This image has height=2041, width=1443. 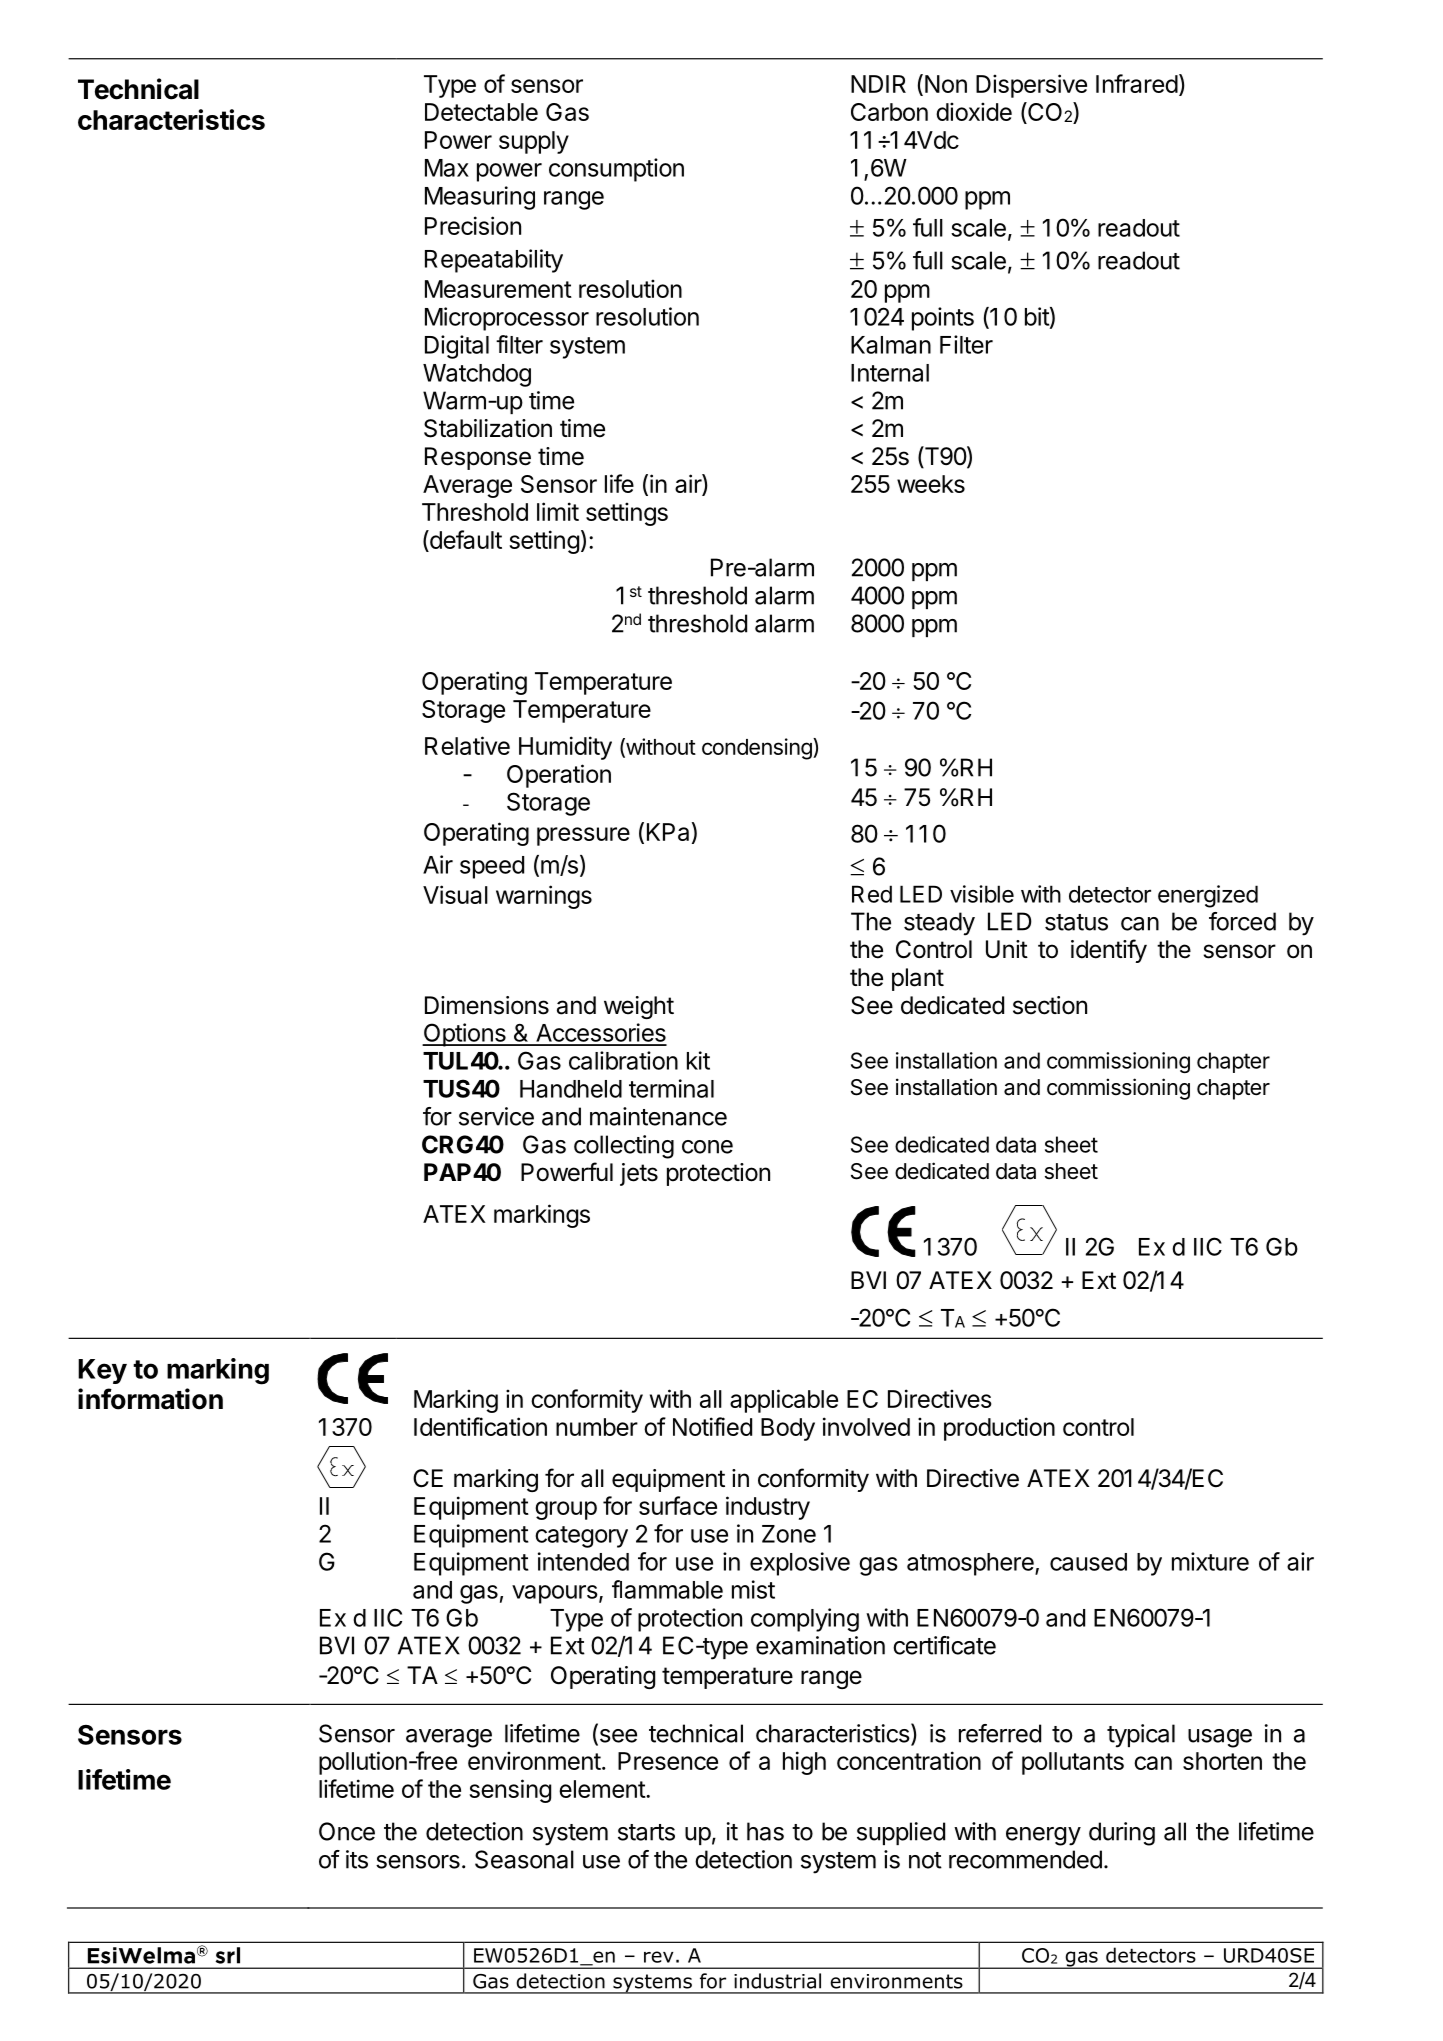 What do you see at coordinates (357, 1859) in the image?
I see `its` at bounding box center [357, 1859].
